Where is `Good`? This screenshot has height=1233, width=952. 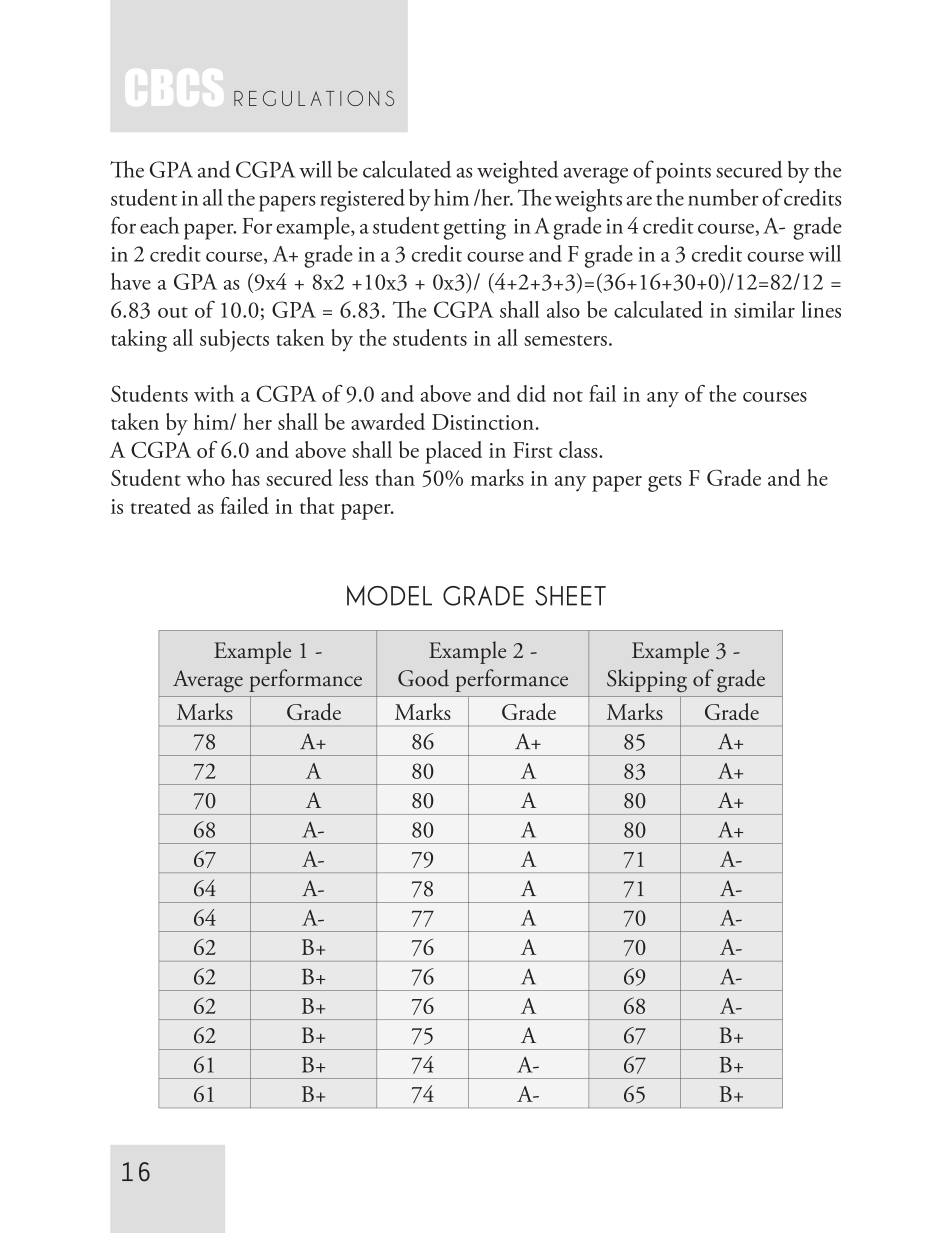
Good is located at coordinates (423, 678).
